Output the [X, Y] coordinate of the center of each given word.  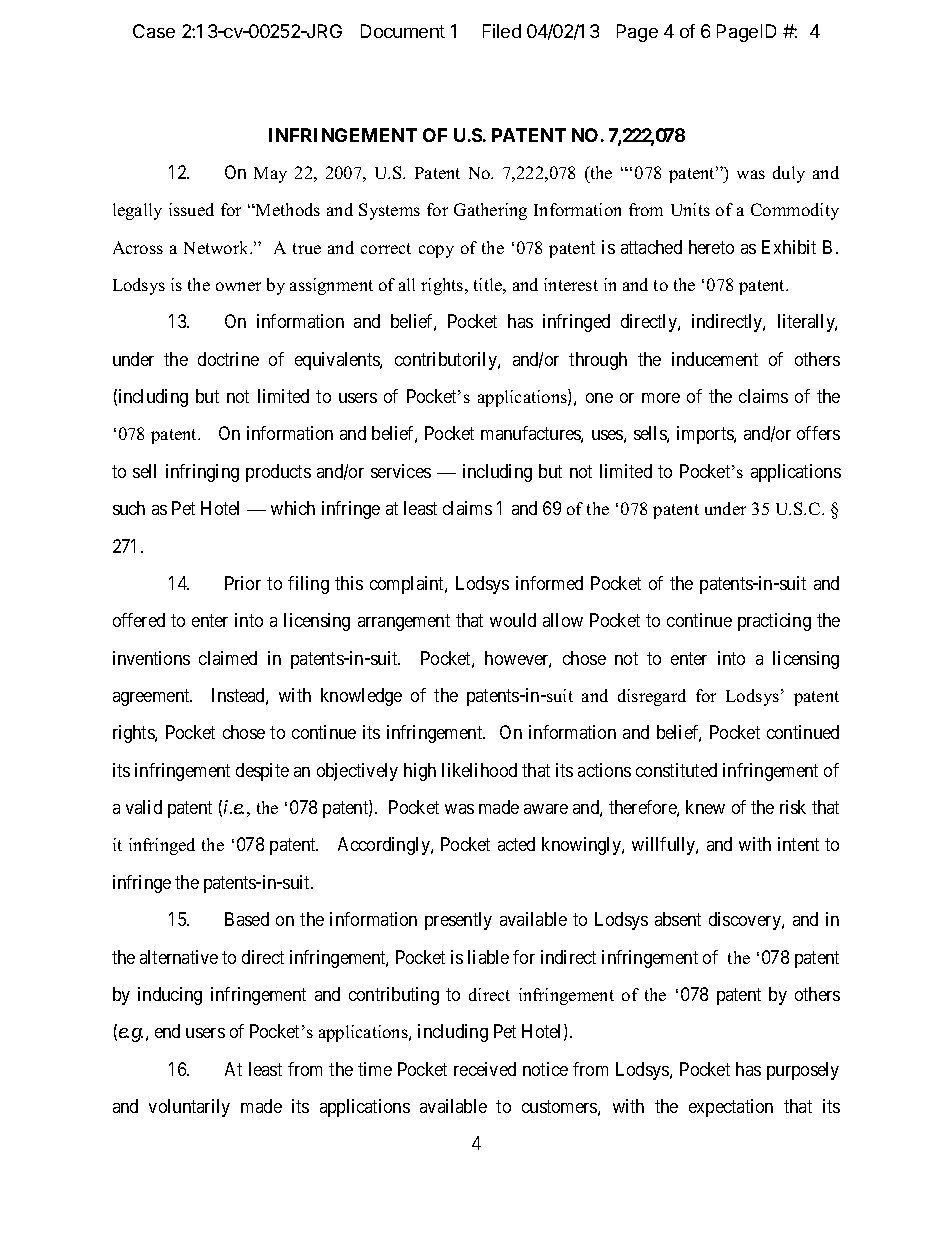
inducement [715, 359]
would [513, 620]
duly [789, 174]
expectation [731, 1108]
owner [238, 286]
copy [436, 251]
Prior [243, 583]
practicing [774, 622]
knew [705, 807]
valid [144, 807]
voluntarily [189, 1108]
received [485, 1069]
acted [516, 844]
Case [154, 31]
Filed [502, 31]
